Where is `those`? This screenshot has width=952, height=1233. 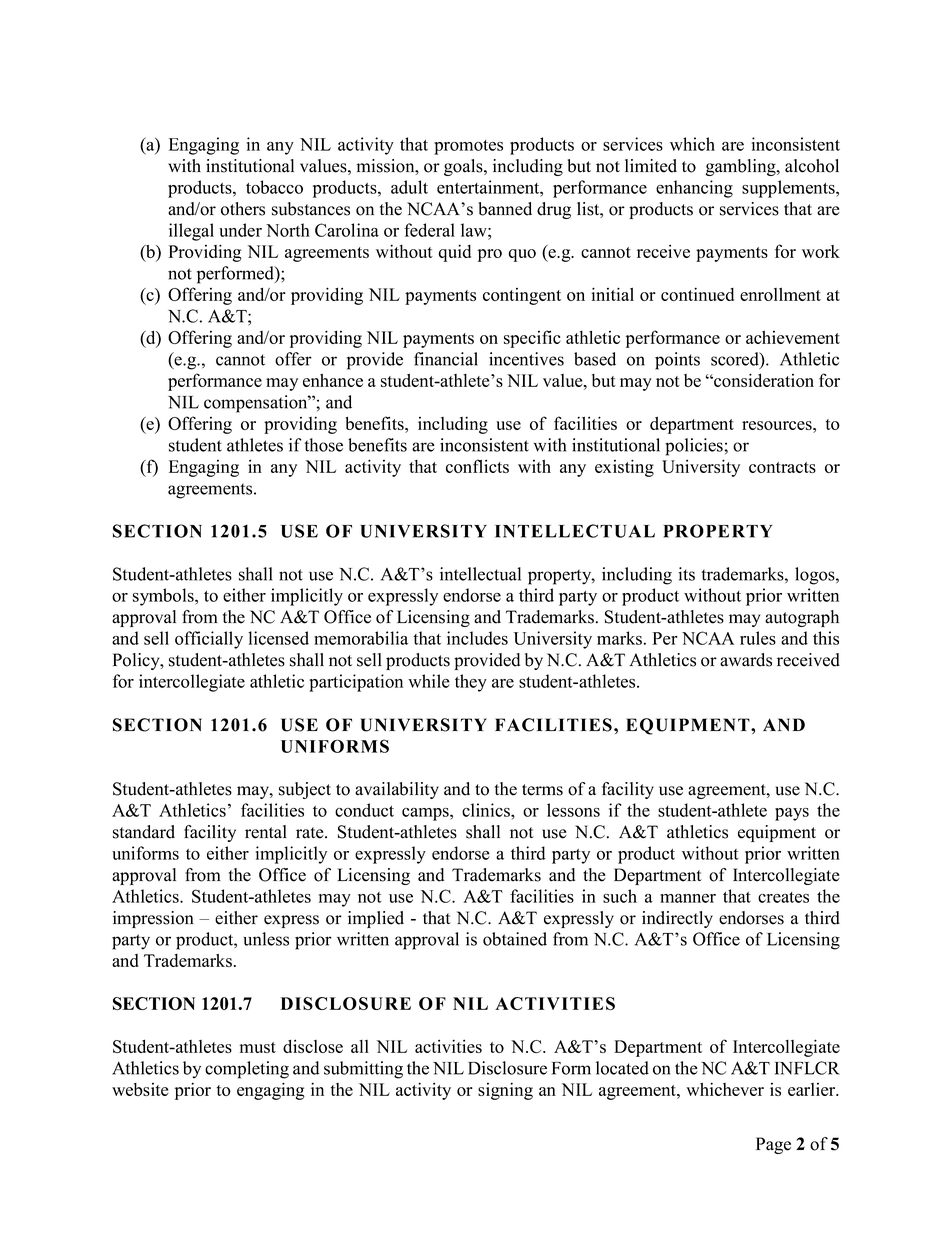 those is located at coordinates (324, 445).
